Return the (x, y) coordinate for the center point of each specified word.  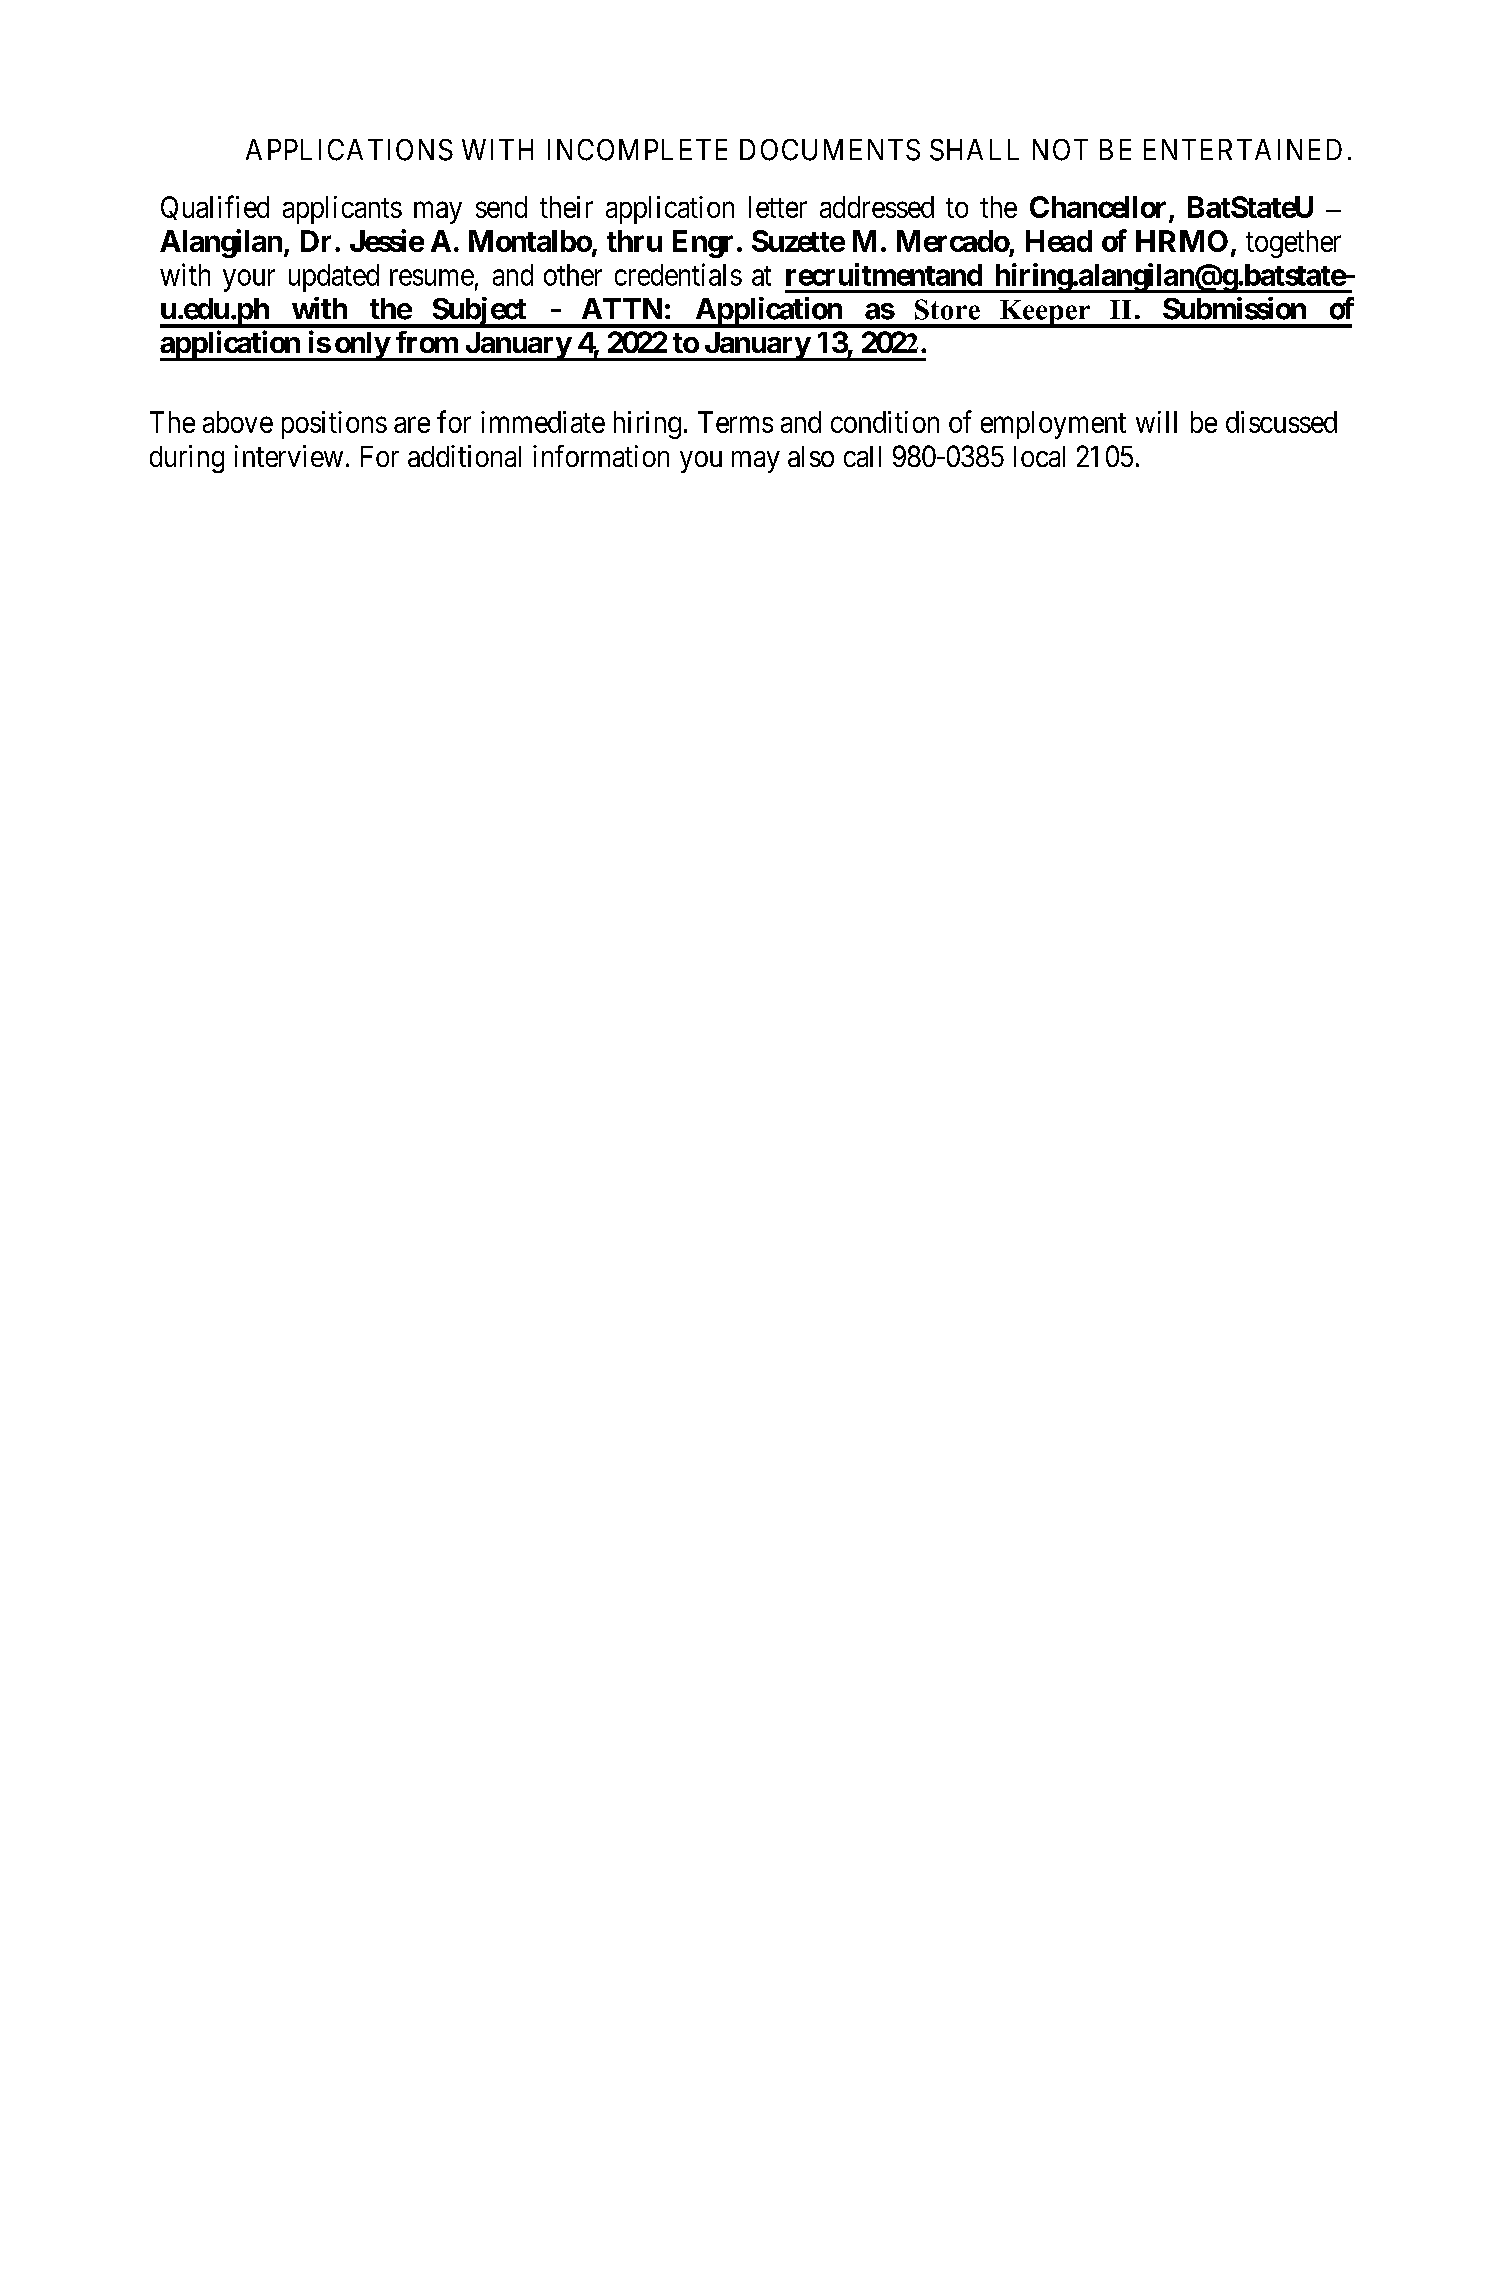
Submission (1234, 308)
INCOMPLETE (637, 150)
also (811, 456)
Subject (479, 312)
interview (289, 456)
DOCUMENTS (830, 150)
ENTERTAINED (1243, 149)
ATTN (622, 308)
